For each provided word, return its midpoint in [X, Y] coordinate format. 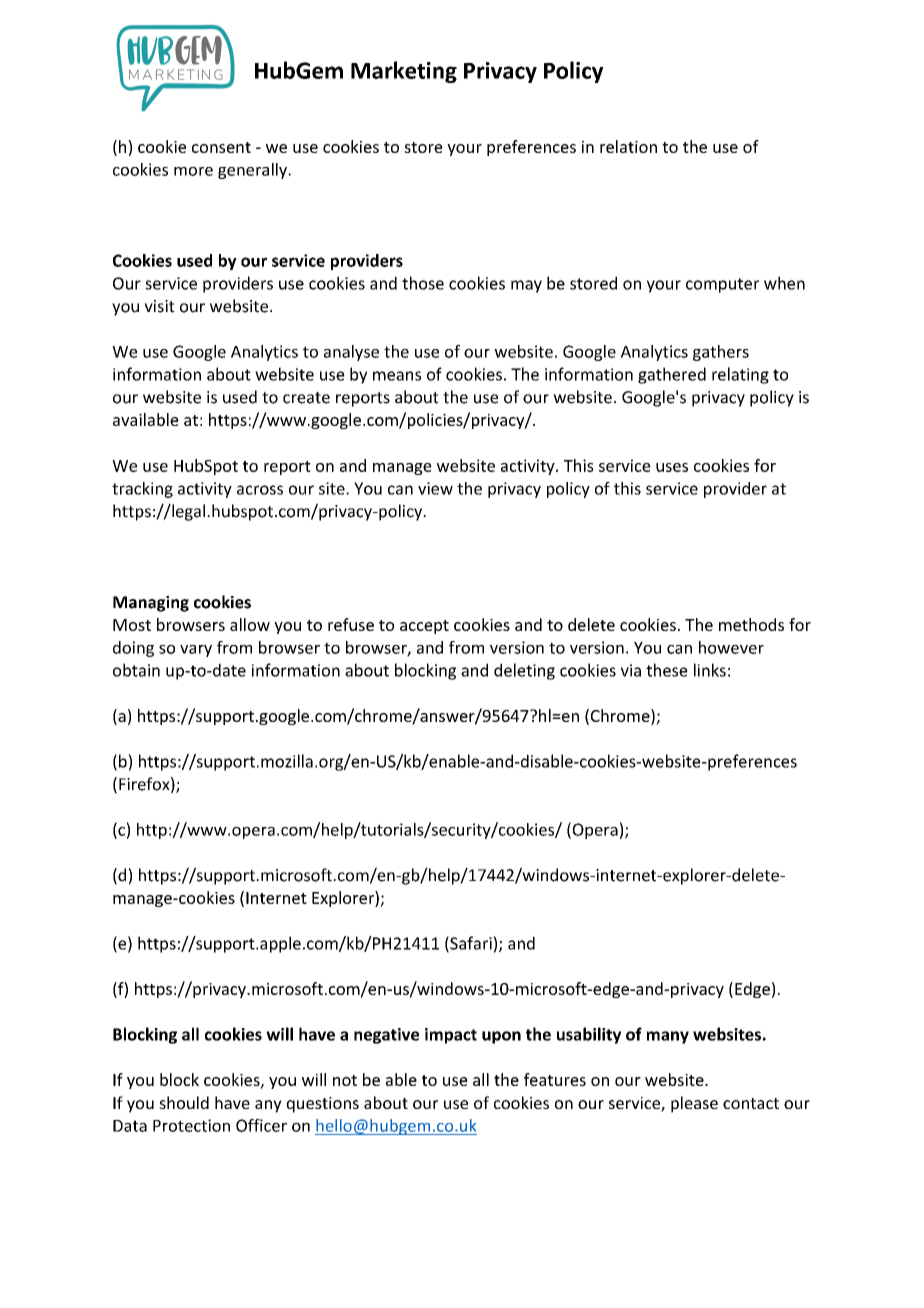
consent [221, 147]
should [184, 1102]
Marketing [404, 72]
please [694, 1104]
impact [451, 1036]
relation [628, 146]
